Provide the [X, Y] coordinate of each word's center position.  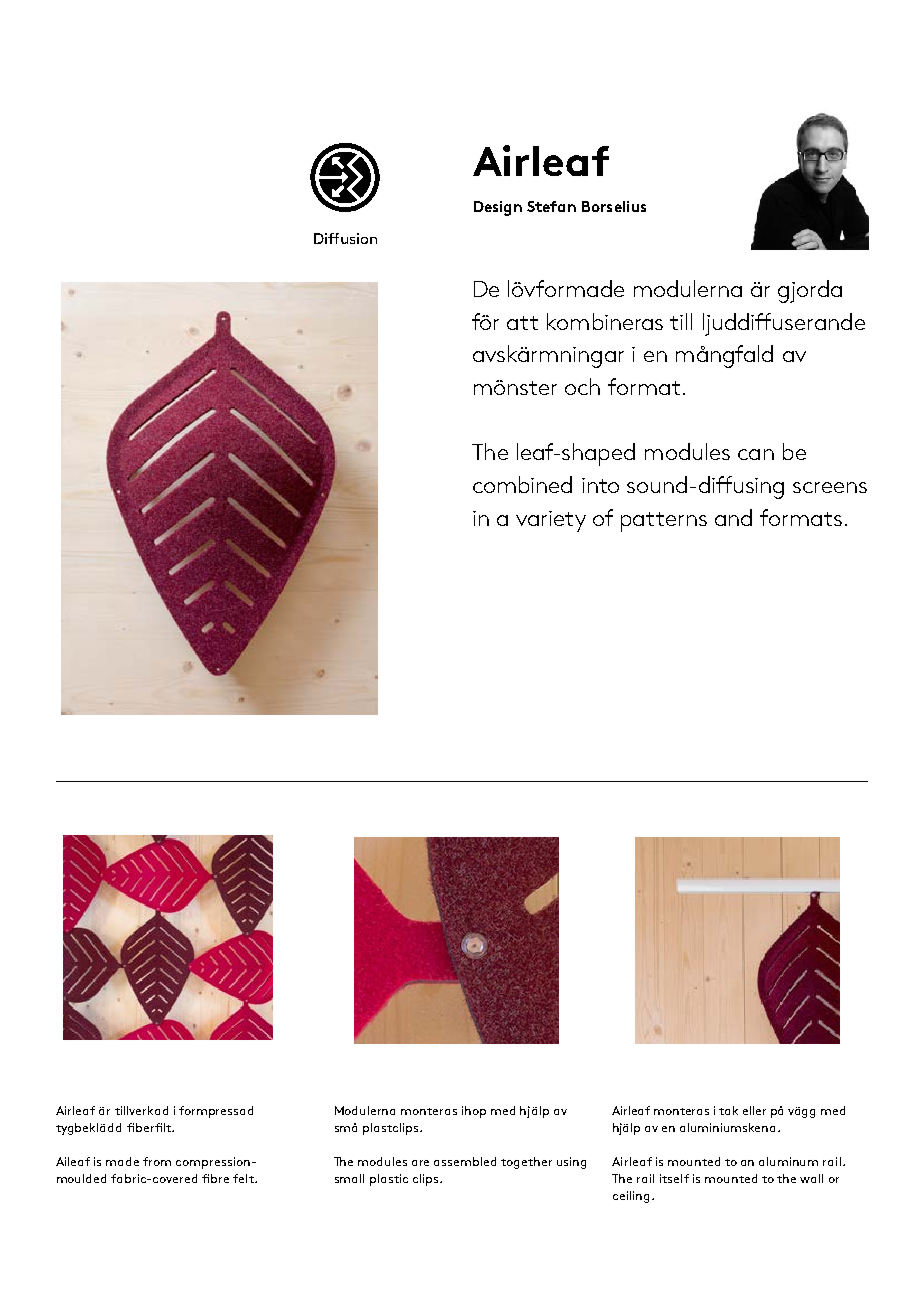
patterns [664, 522]
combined [522, 484]
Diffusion [345, 238]
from [157, 1161]
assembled [465, 1161]
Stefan [551, 206]
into [600, 485]
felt [244, 1178]
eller [754, 1110]
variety [551, 521]
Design [498, 208]
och [582, 386]
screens [830, 487]
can [756, 454]
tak [728, 1110]
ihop [474, 1112]
